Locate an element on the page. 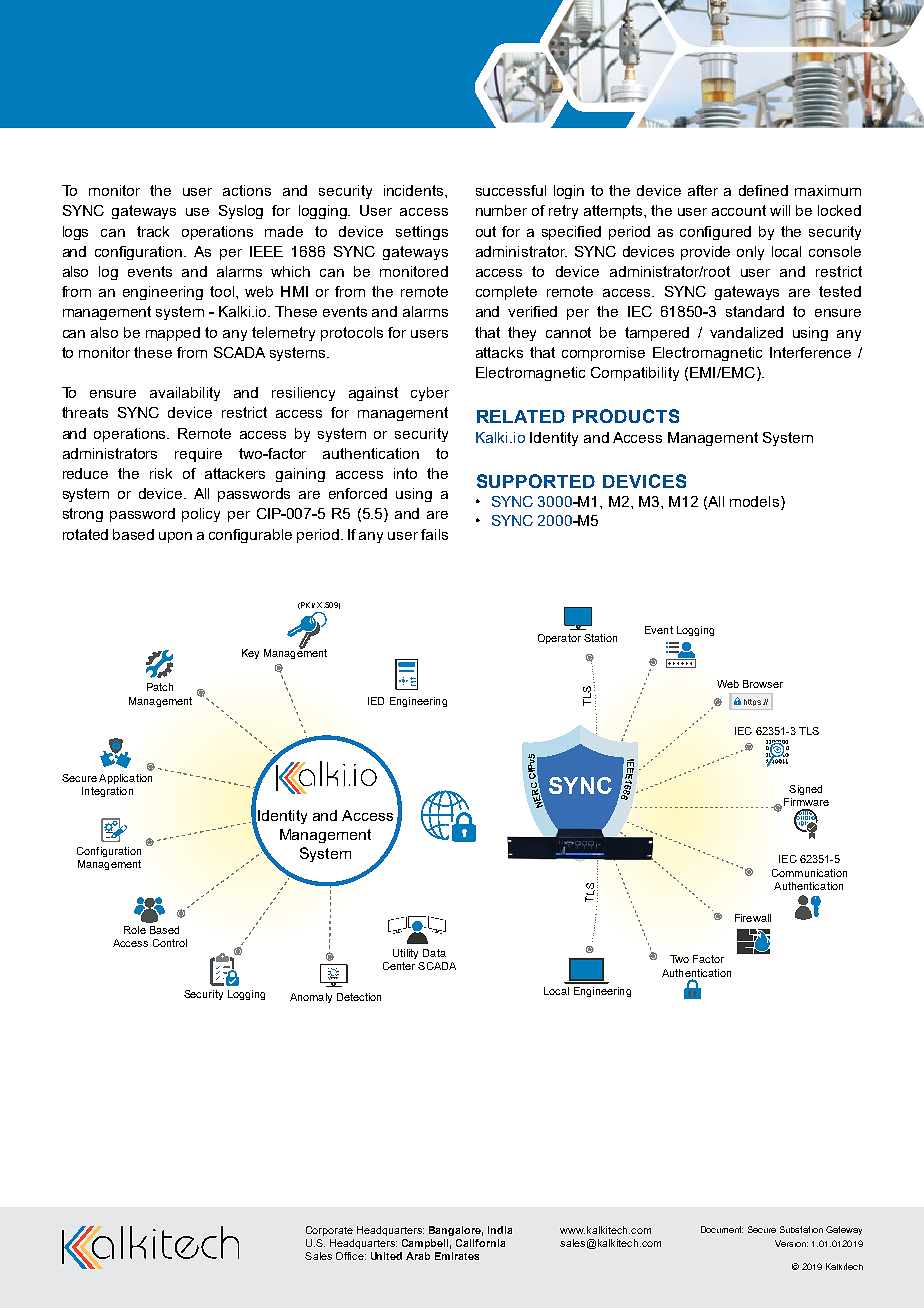 Image resolution: width=924 pixels, height=1308 pixels. fails is located at coordinates (434, 534).
